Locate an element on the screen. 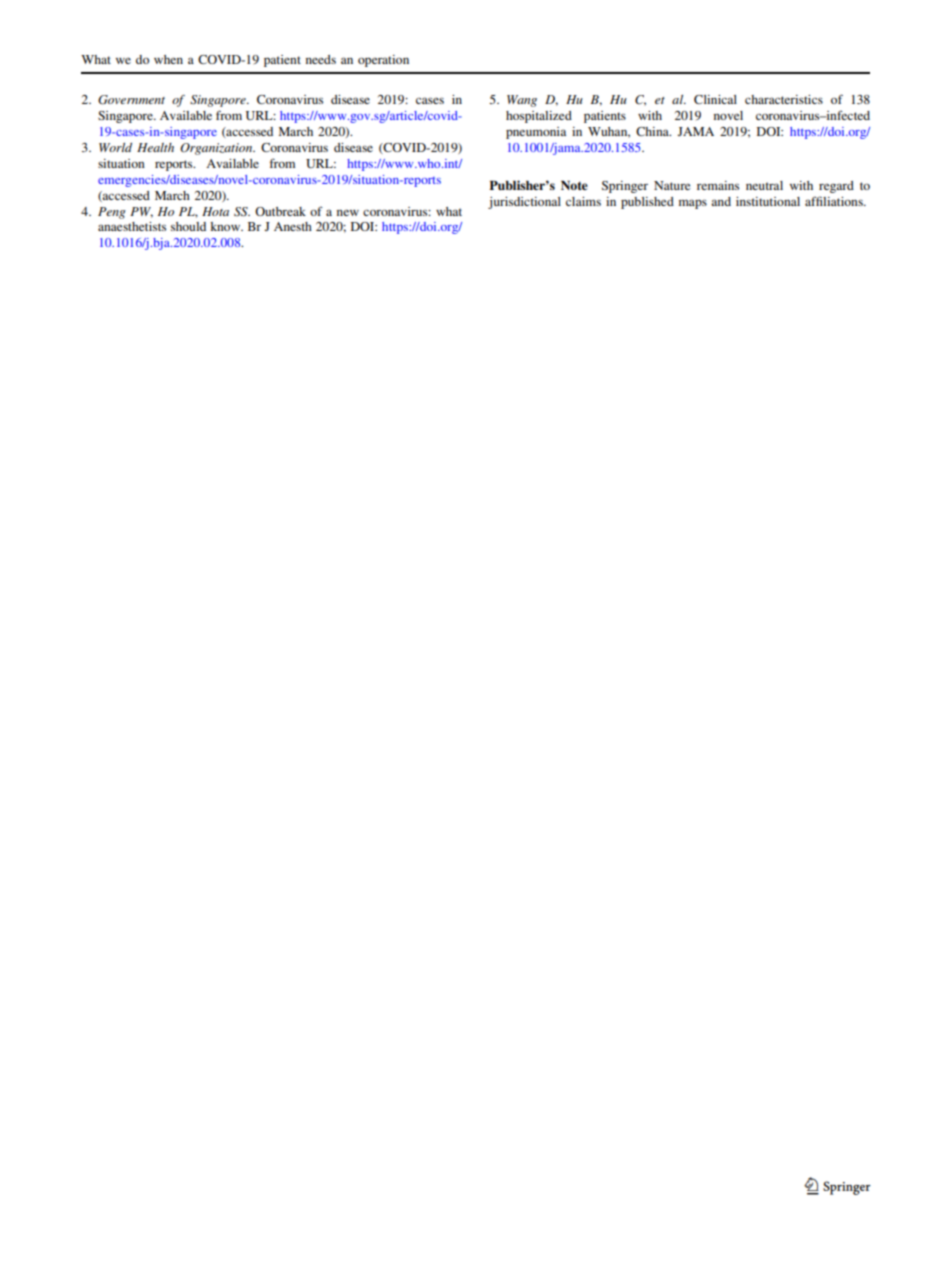  Clinical is located at coordinates (715, 99).
